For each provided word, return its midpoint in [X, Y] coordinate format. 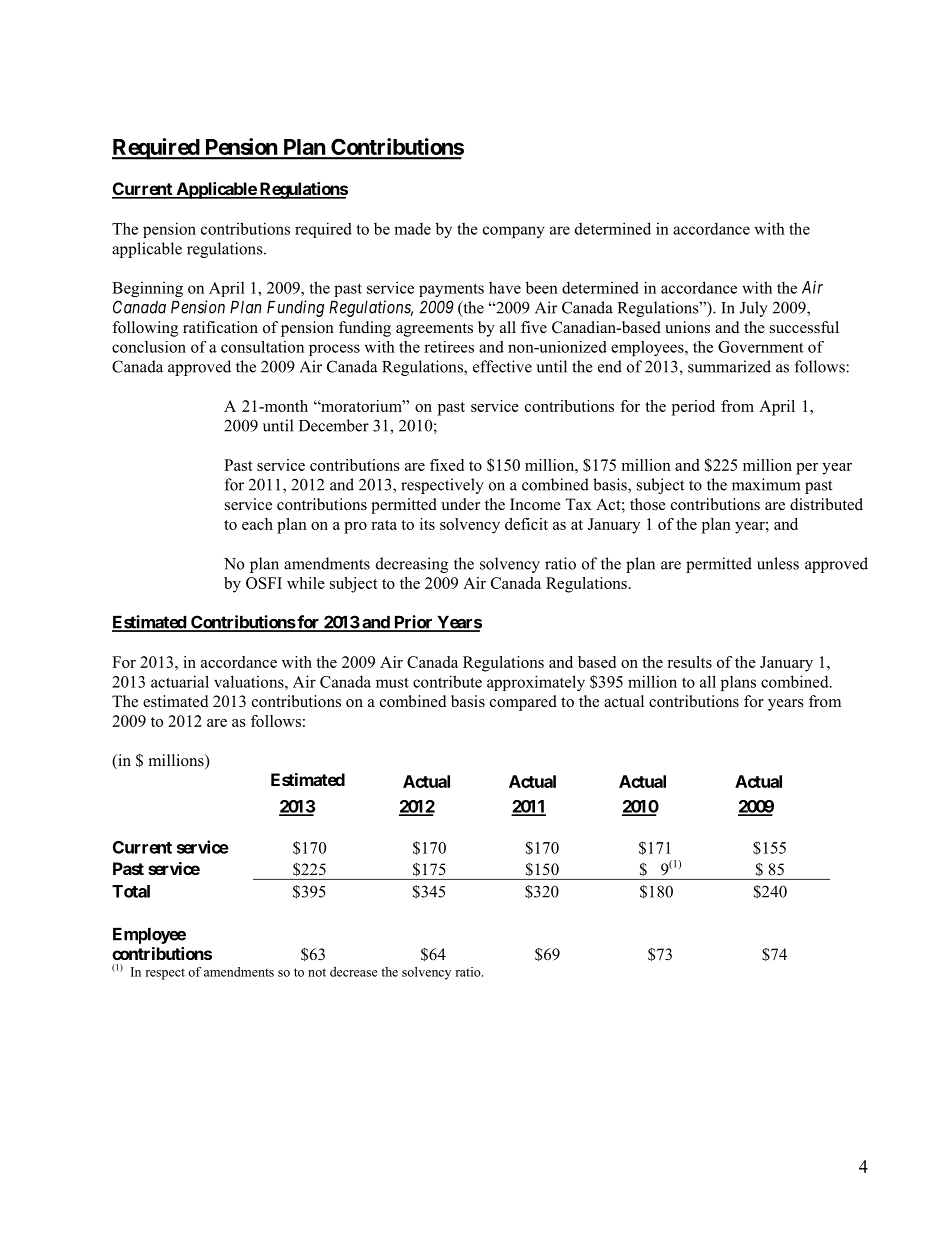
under [460, 504]
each [257, 524]
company [514, 232]
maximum [766, 484]
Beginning [147, 289]
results [689, 662]
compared [523, 703]
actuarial [180, 681]
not [317, 972]
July [754, 309]
